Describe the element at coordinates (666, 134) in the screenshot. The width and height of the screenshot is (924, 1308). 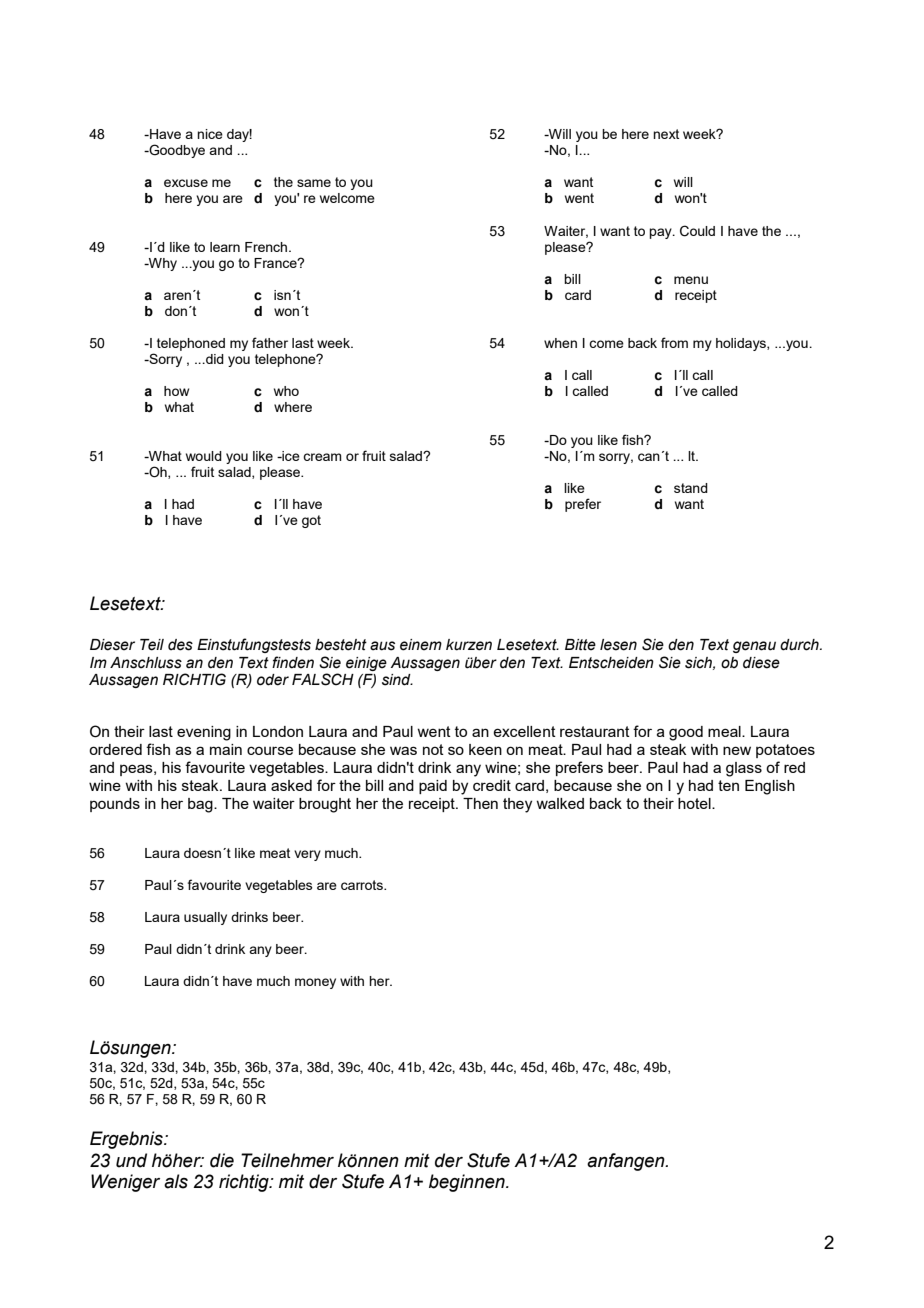
I see `next` at that location.
